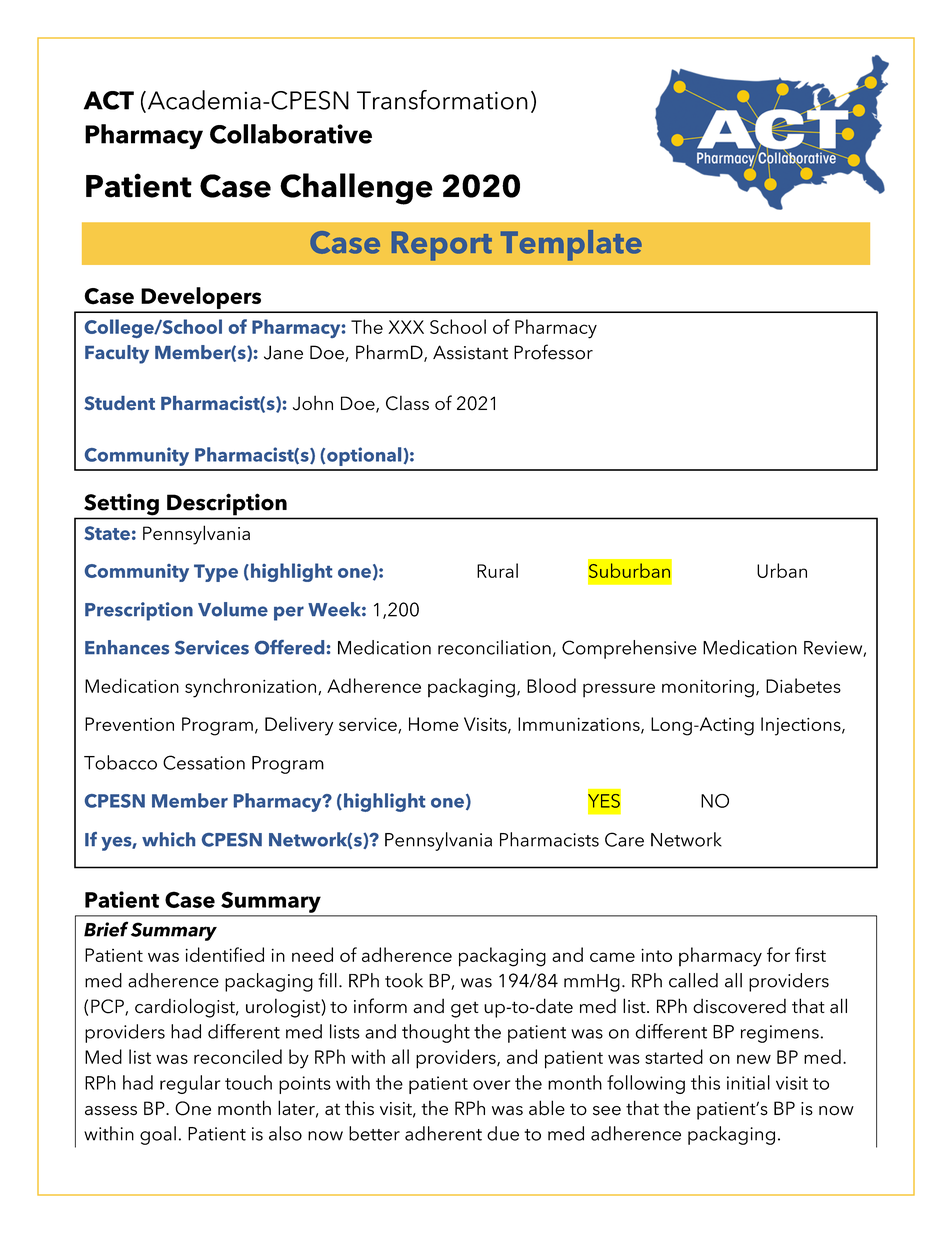  Describe the element at coordinates (407, 403) in the screenshot. I see `Class` at that location.
